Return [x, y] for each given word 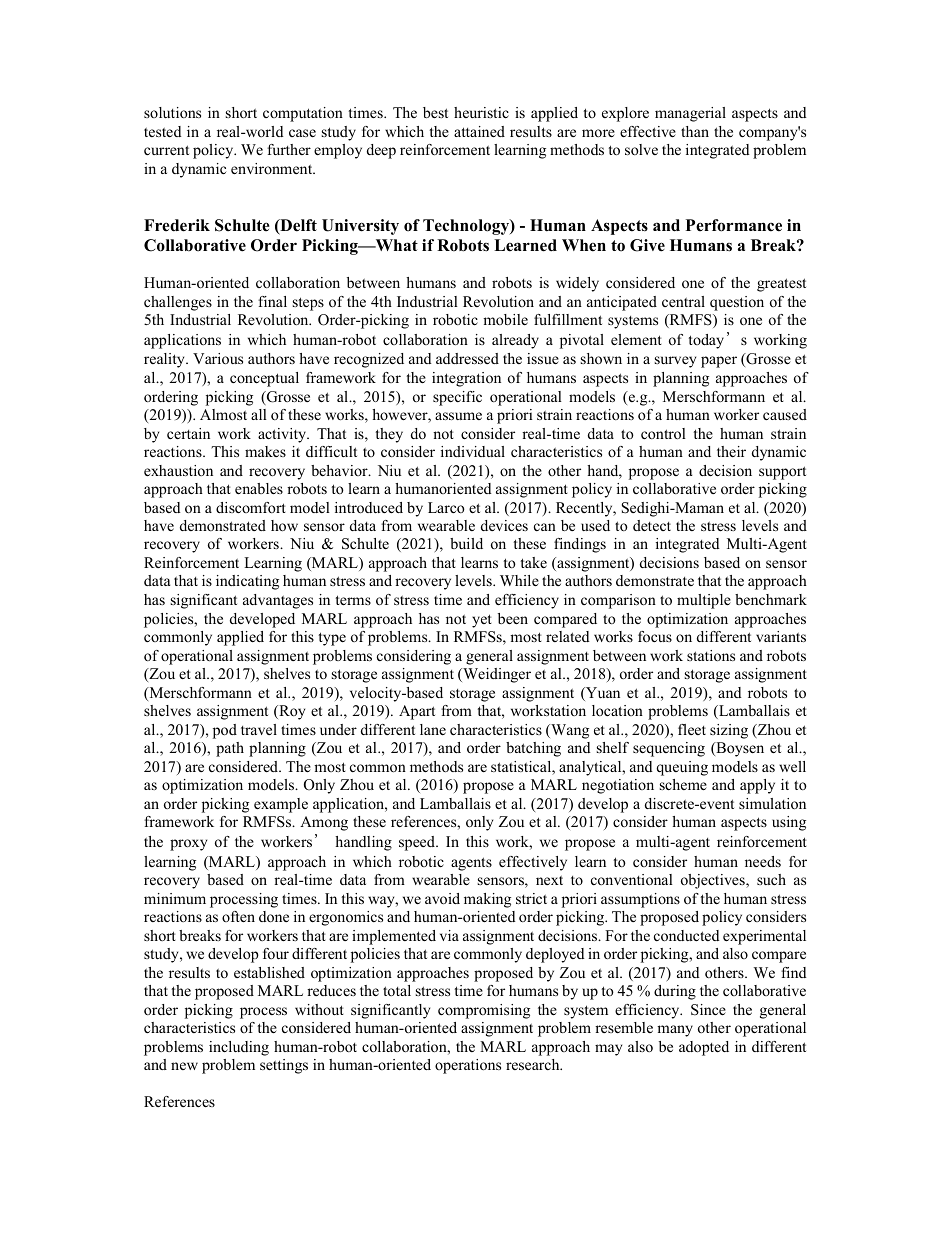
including [239, 1048]
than [695, 131]
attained [479, 131]
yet [482, 621]
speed [418, 843]
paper [719, 362]
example [281, 805]
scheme [683, 784]
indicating [247, 582]
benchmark [771, 599]
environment [273, 168]
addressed [467, 358]
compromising [484, 1011]
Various [218, 358]
